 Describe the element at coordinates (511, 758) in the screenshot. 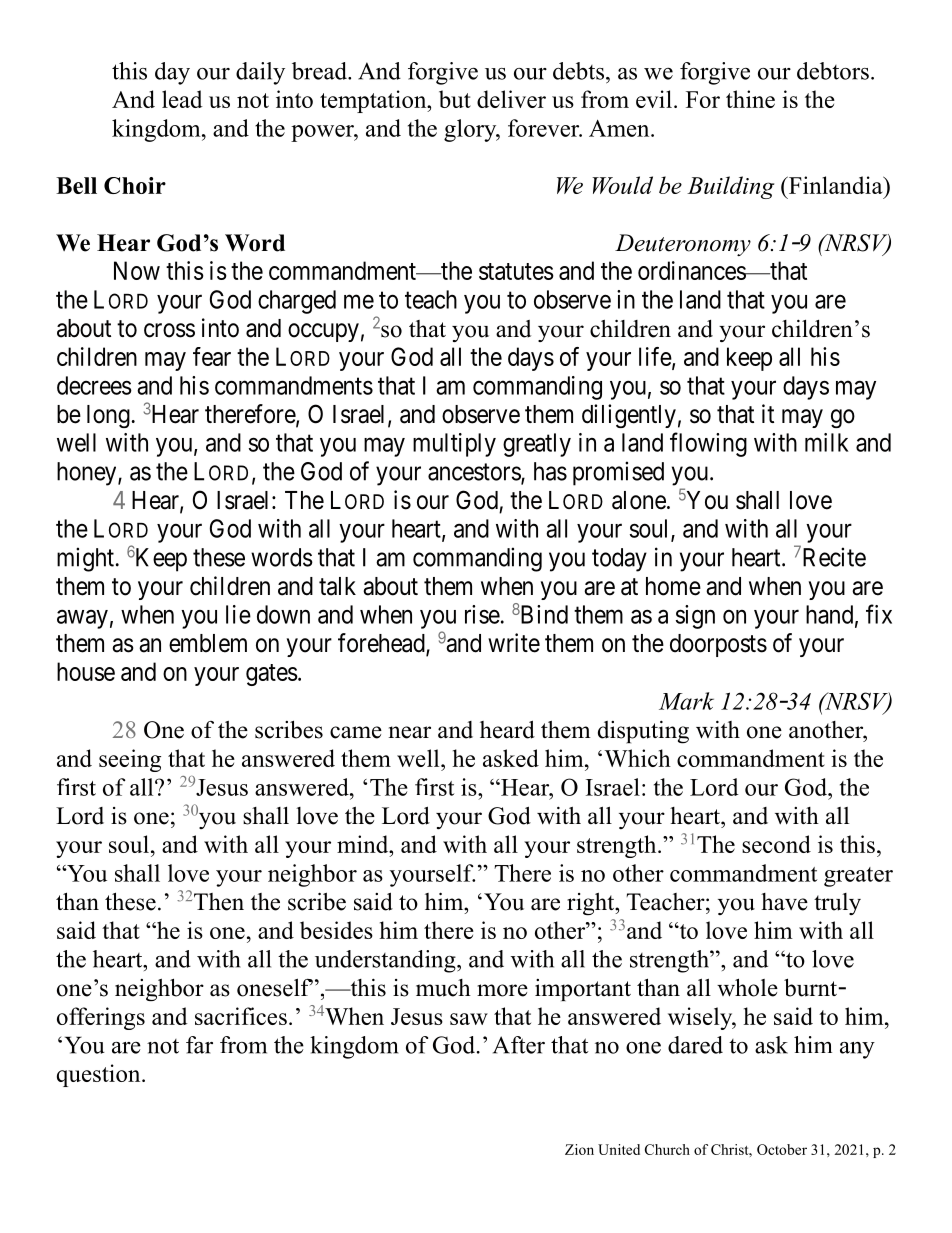

I see `asked` at that location.
